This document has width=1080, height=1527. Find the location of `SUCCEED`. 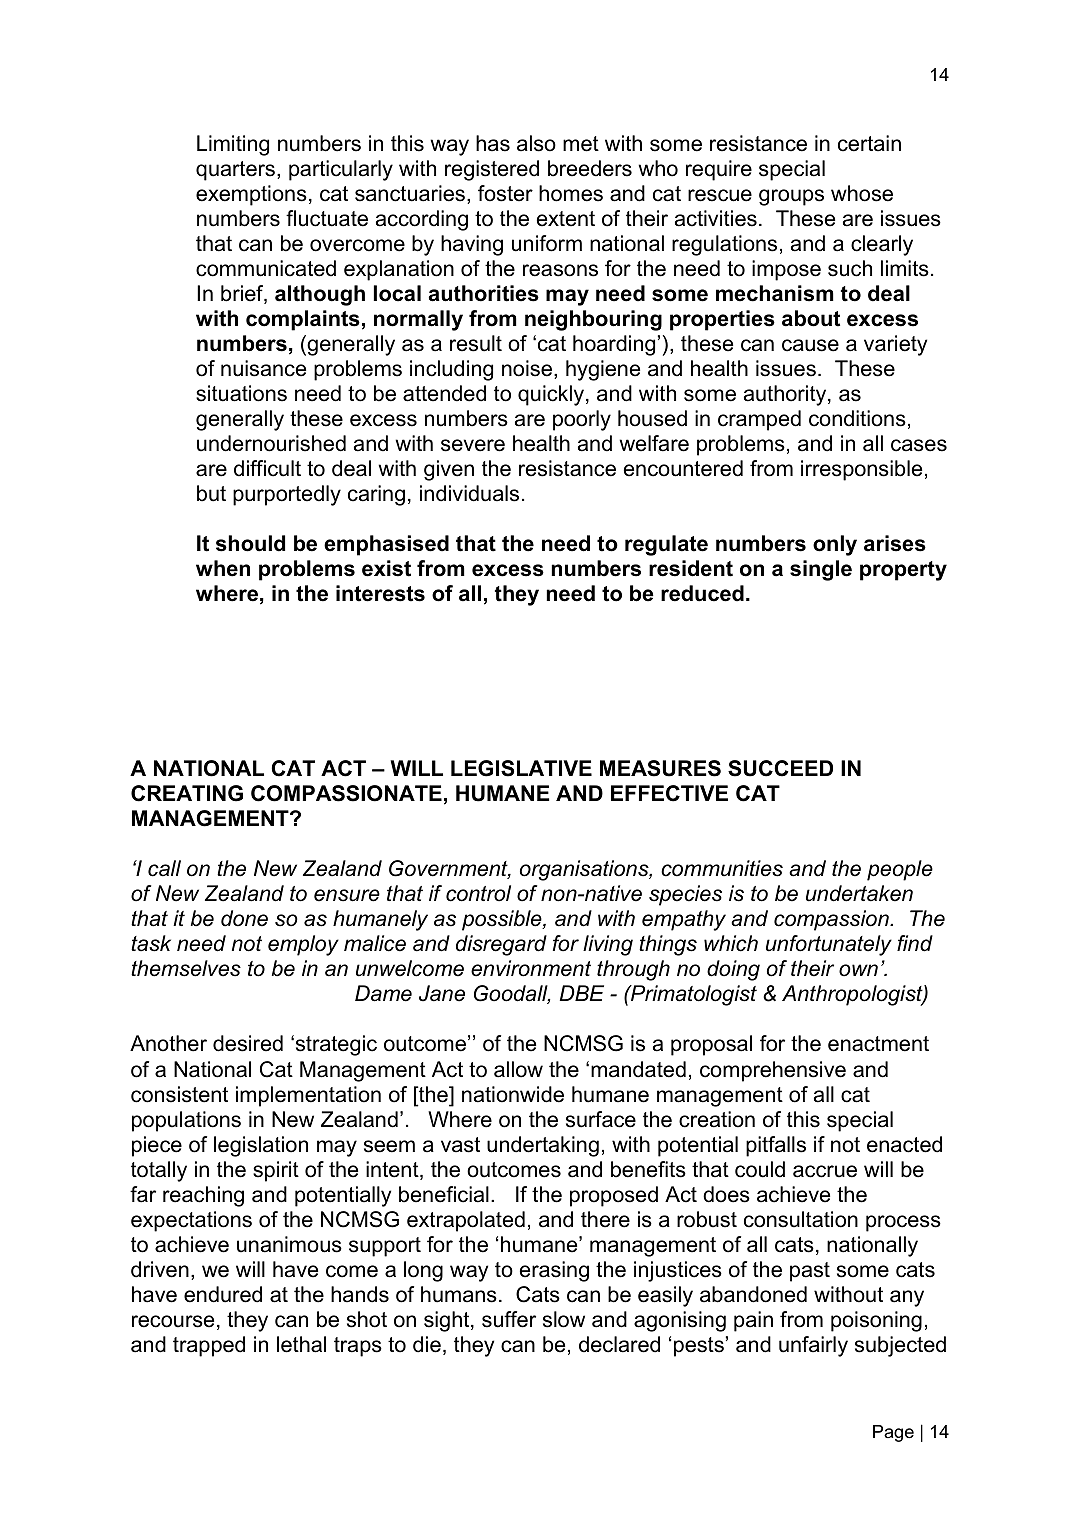

SUCCEED is located at coordinates (780, 768).
